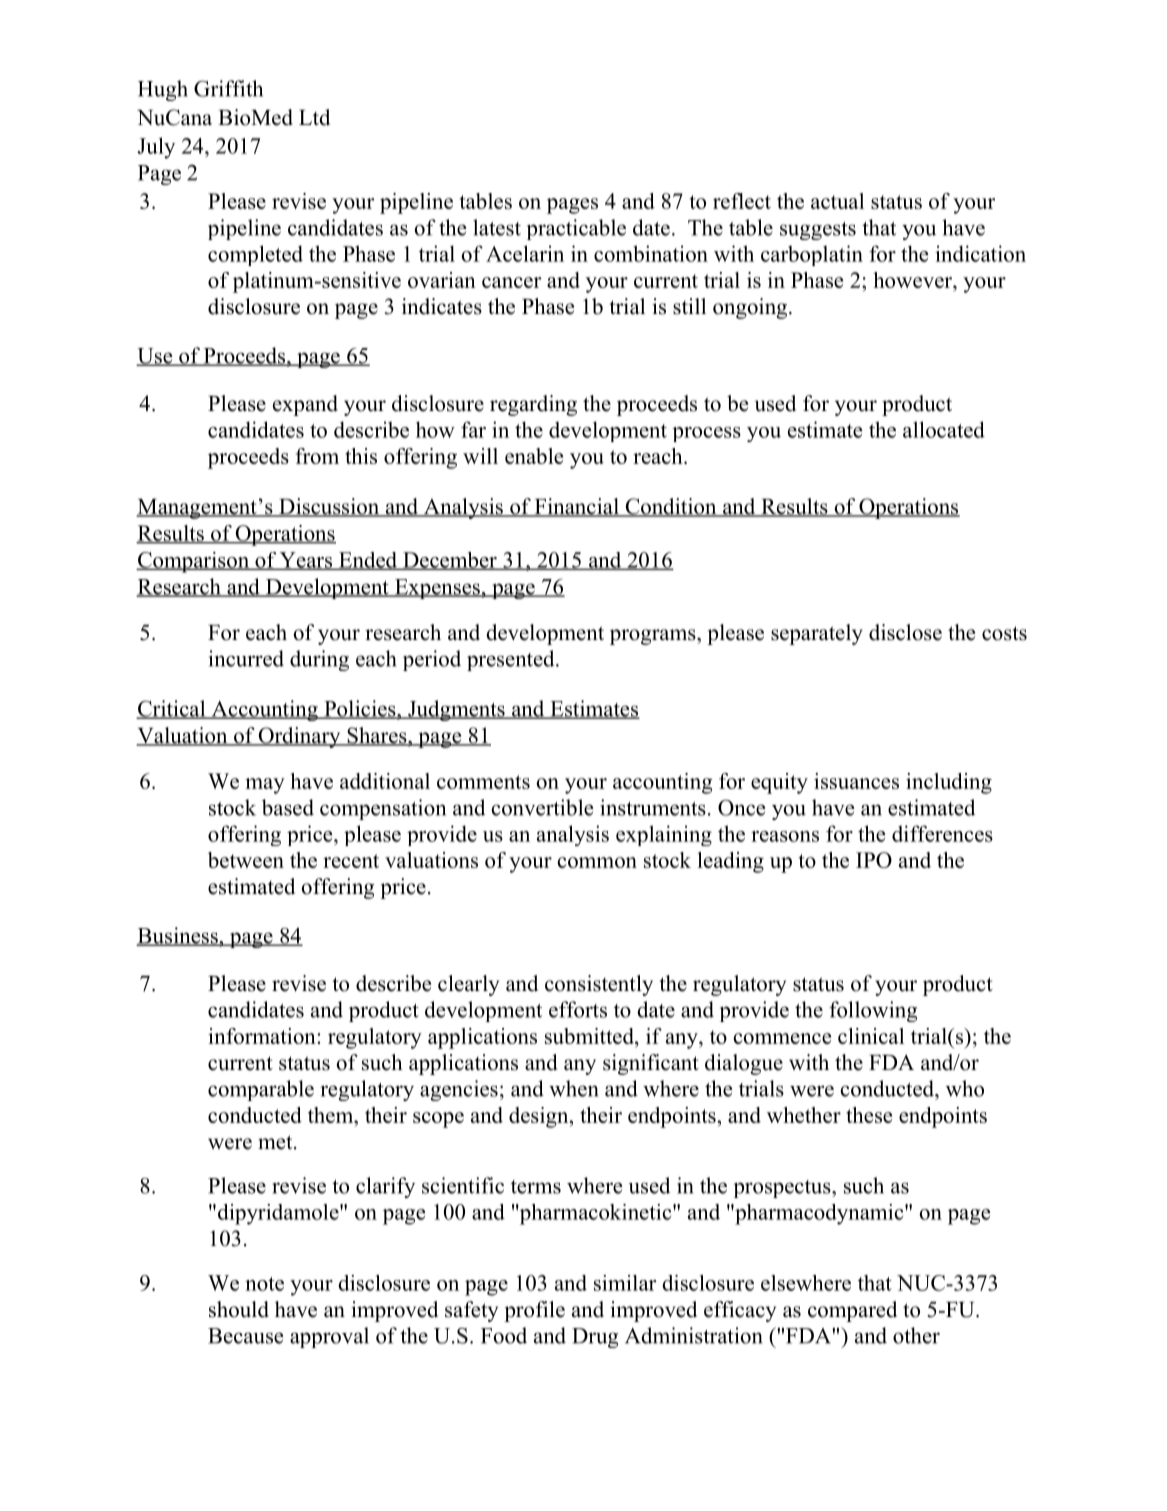 Image resolution: width=1167 pixels, height=1511 pixels. What do you see at coordinates (837, 201) in the screenshot?
I see `actual` at bounding box center [837, 201].
